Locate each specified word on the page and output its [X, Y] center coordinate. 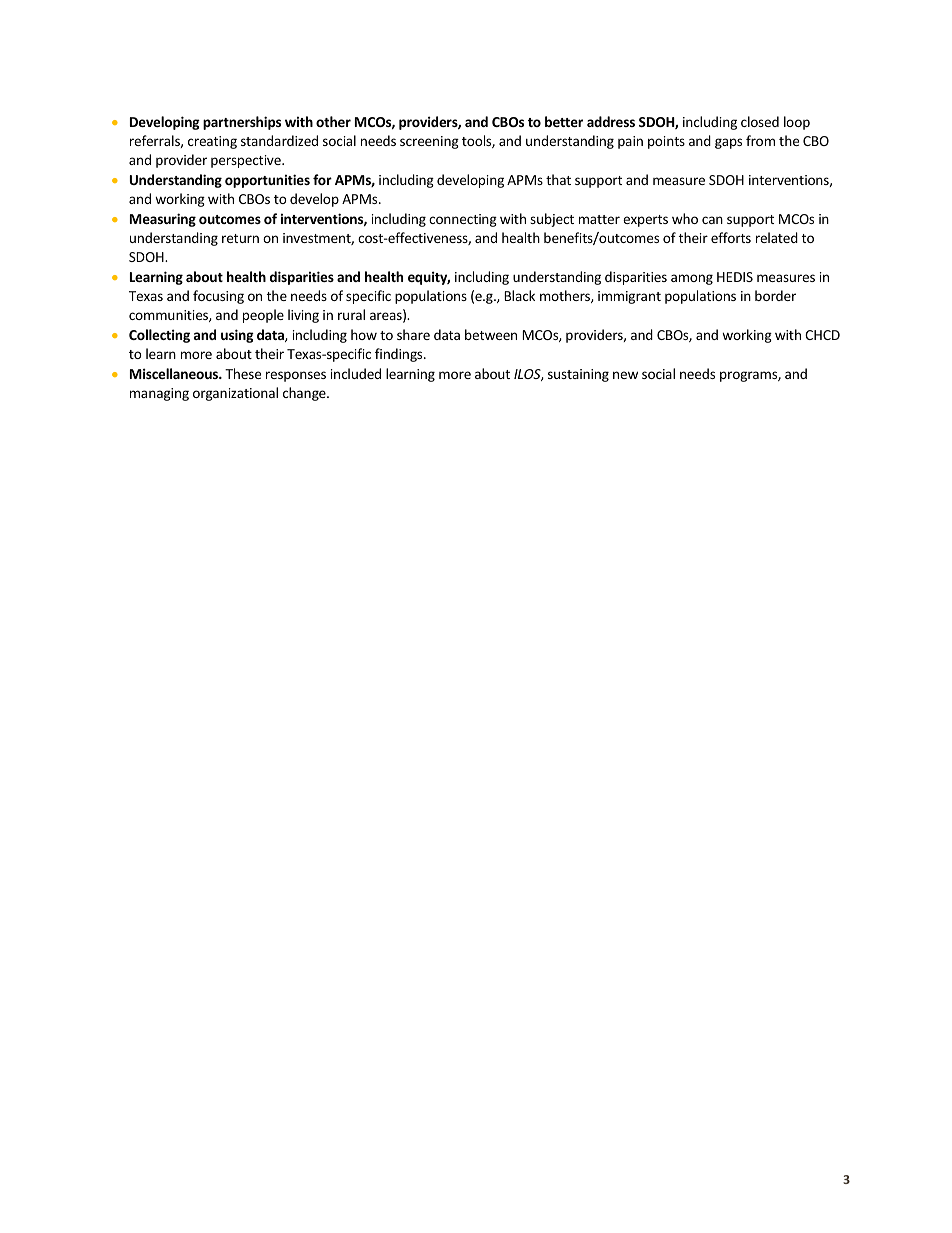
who [685, 218]
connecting [463, 220]
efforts [731, 237]
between [491, 334]
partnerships [242, 123]
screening [429, 142]
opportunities [267, 181]
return [240, 238]
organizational [235, 394]
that [558, 179]
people [263, 316]
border [775, 295]
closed [760, 121]
